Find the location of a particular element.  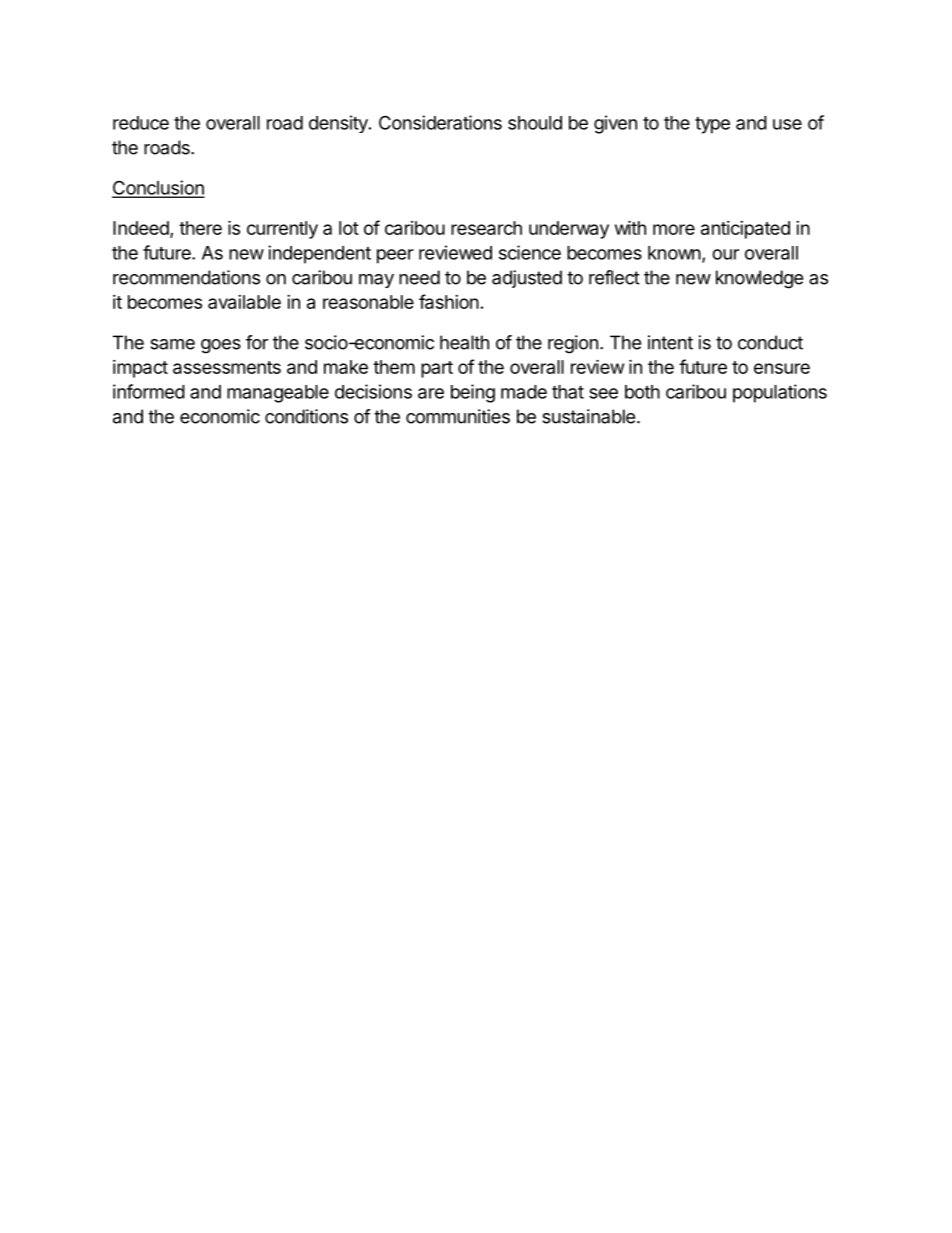

Considerations is located at coordinates (440, 122).
